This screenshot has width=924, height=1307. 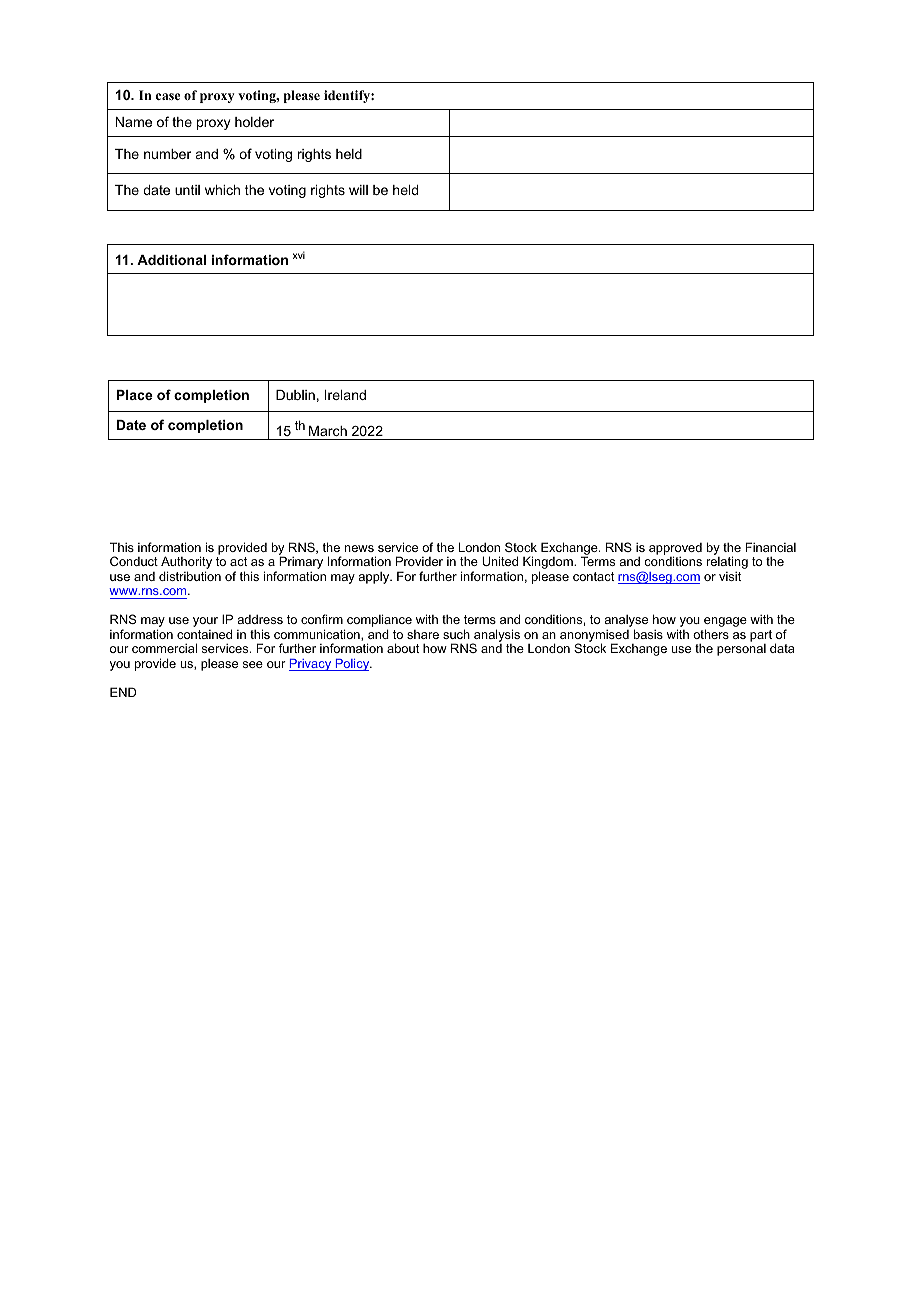 What do you see at coordinates (253, 664) in the screenshot?
I see `see` at bounding box center [253, 664].
